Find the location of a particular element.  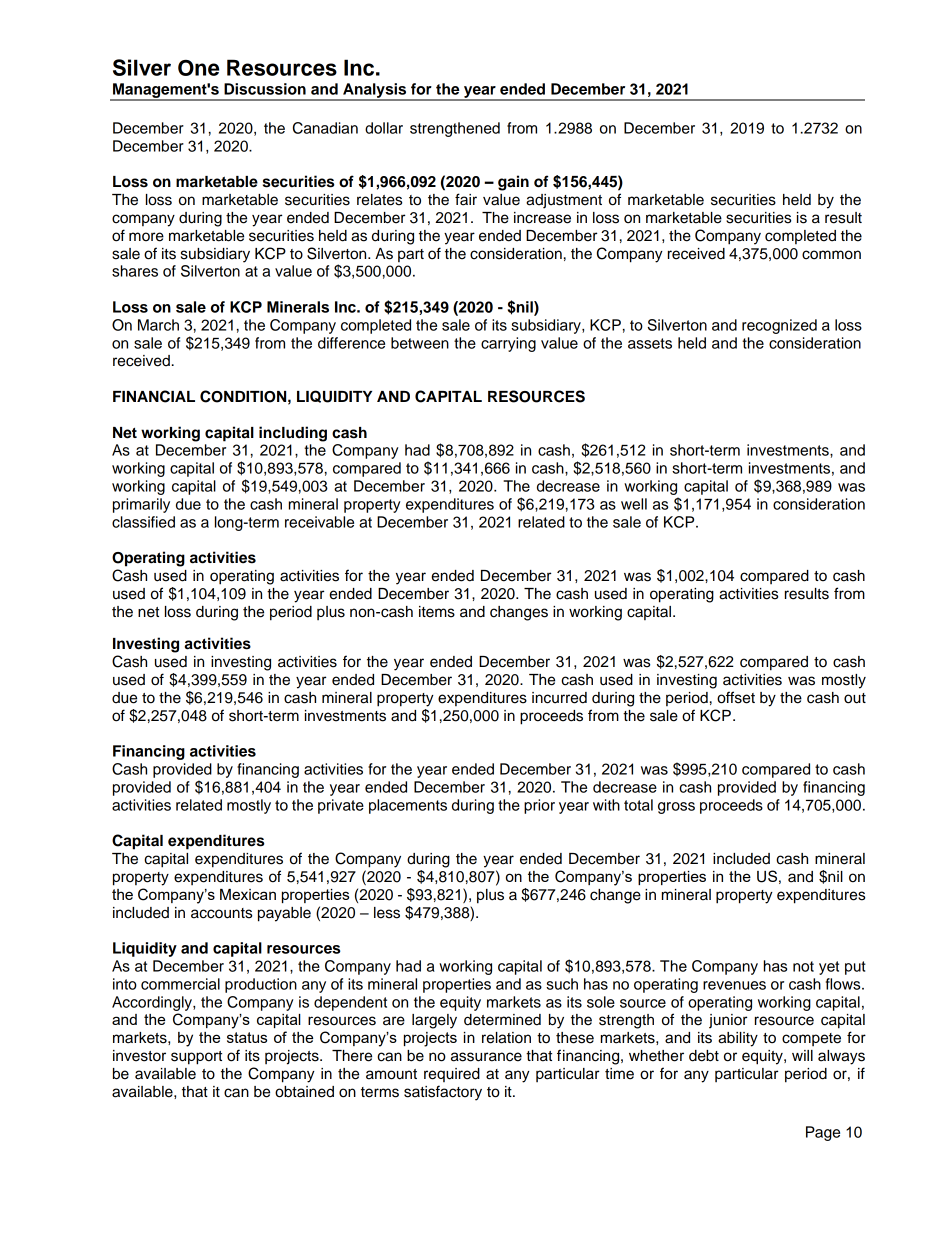

satisfactory is located at coordinates (443, 1093).
